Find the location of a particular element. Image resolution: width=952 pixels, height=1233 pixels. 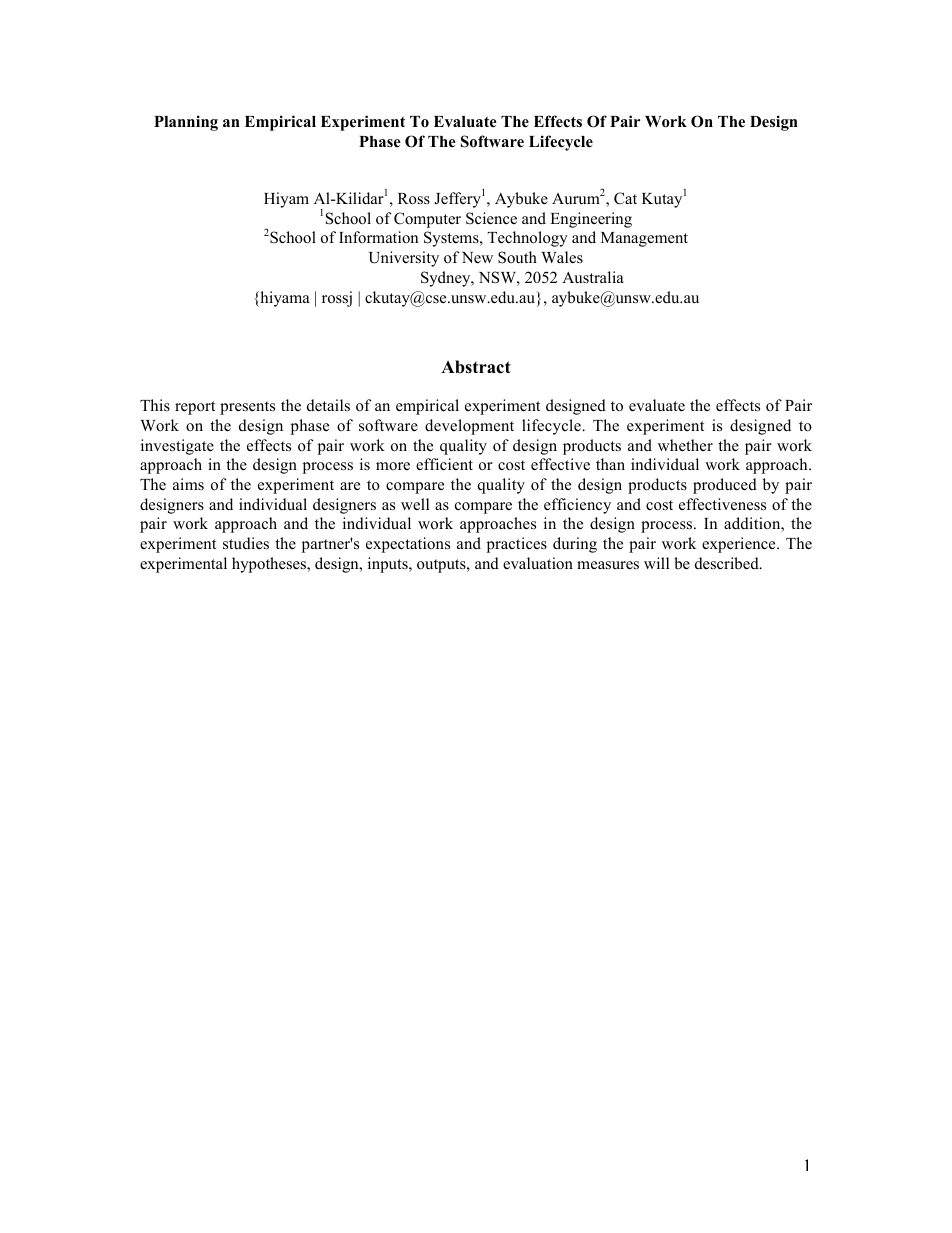

whether is located at coordinates (685, 445).
